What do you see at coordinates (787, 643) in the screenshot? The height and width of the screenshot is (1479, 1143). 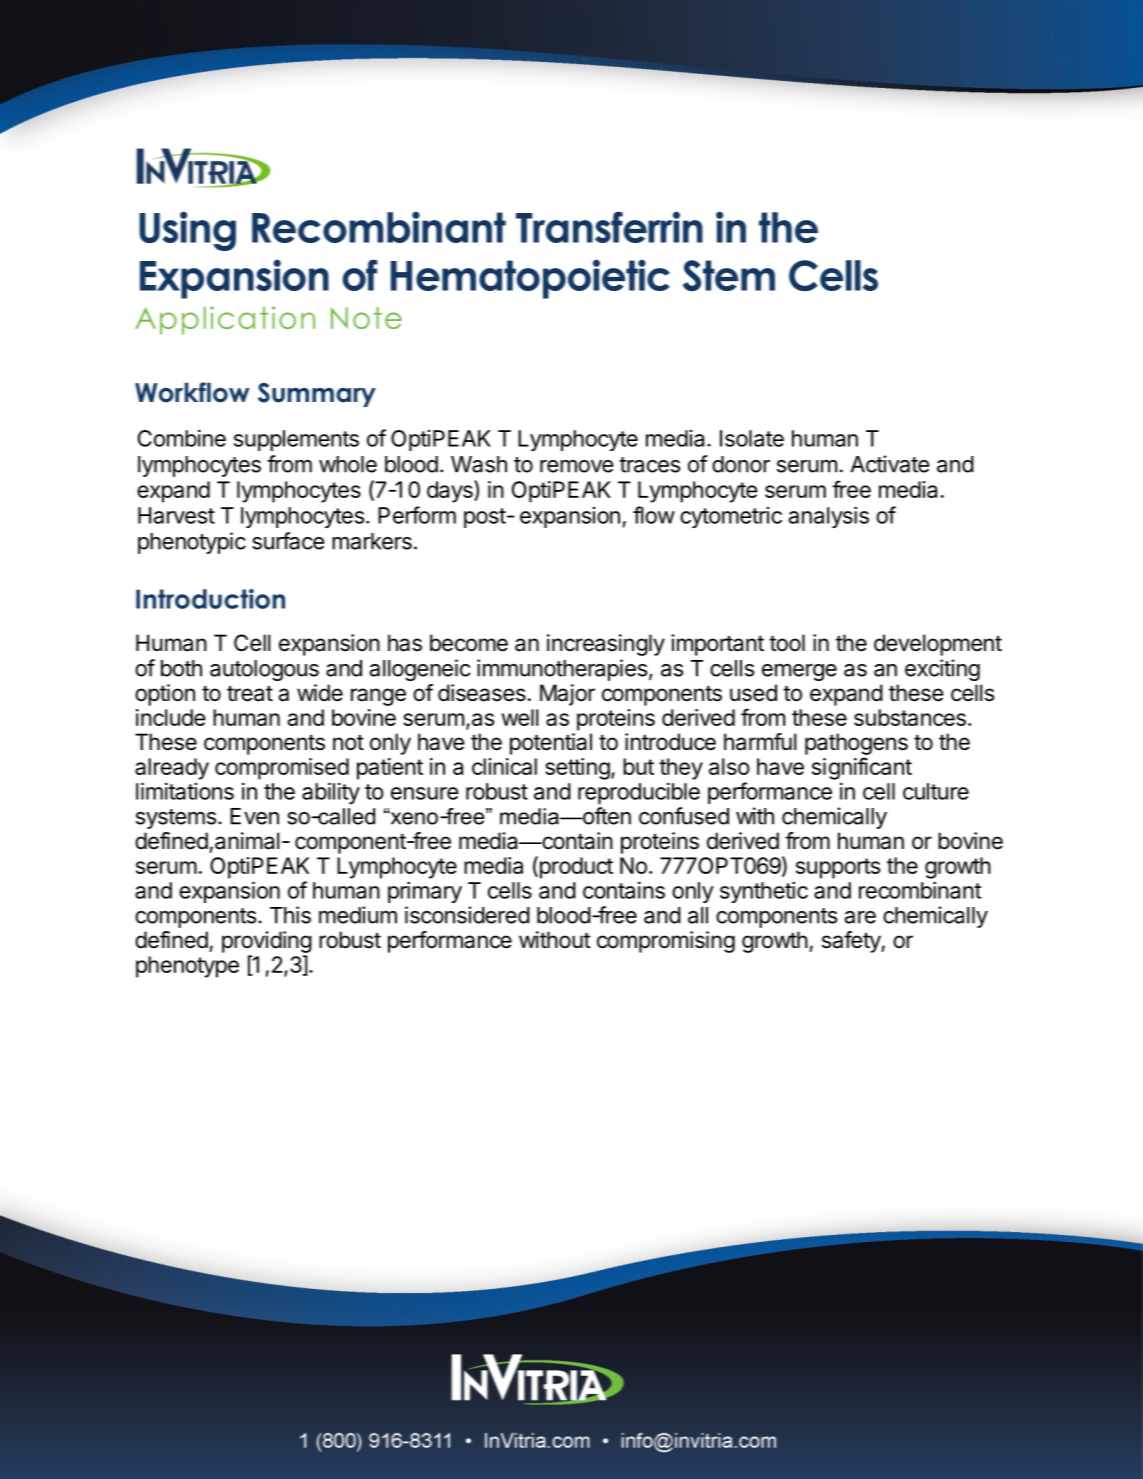 I see `tool` at bounding box center [787, 643].
